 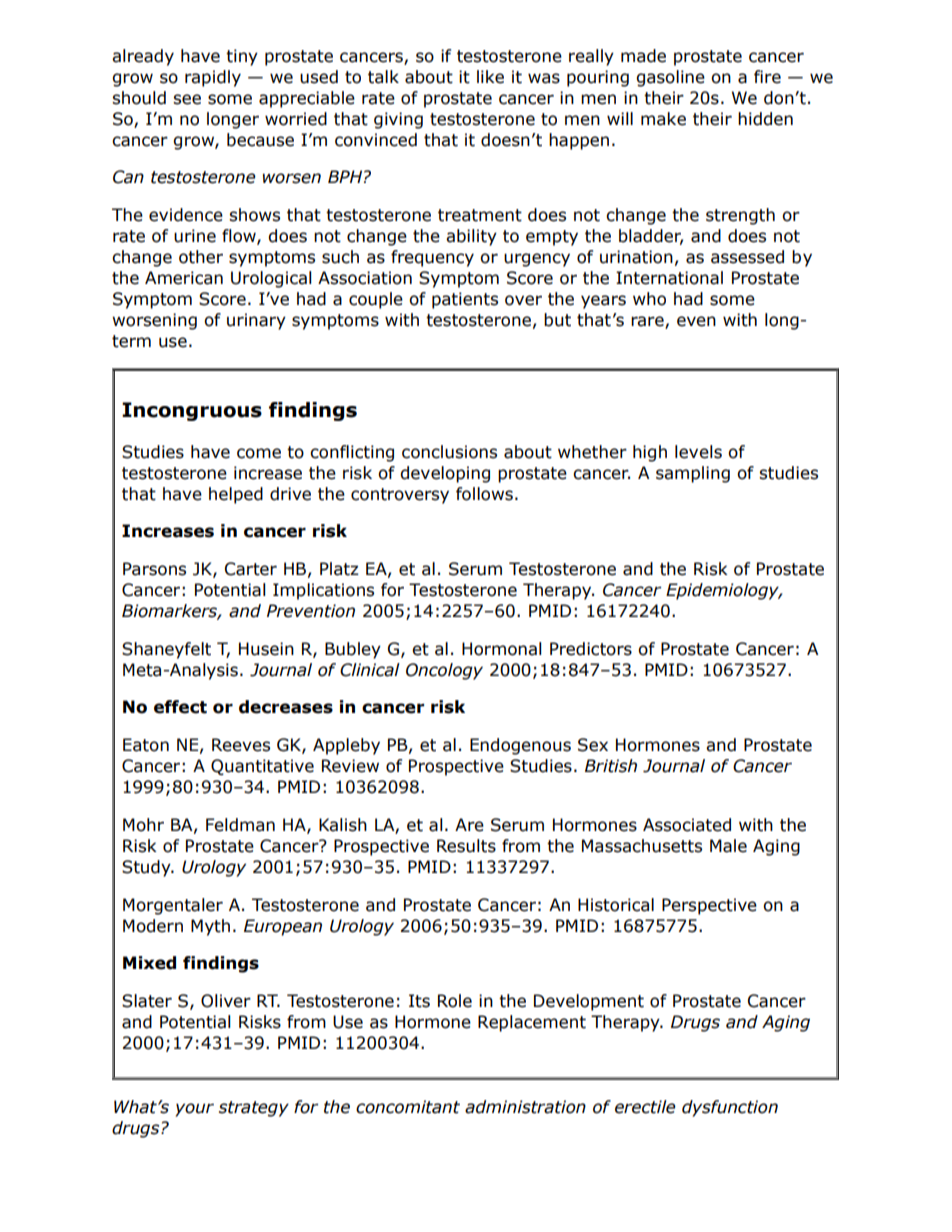 I want to click on Predictors, so click(x=591, y=649).
